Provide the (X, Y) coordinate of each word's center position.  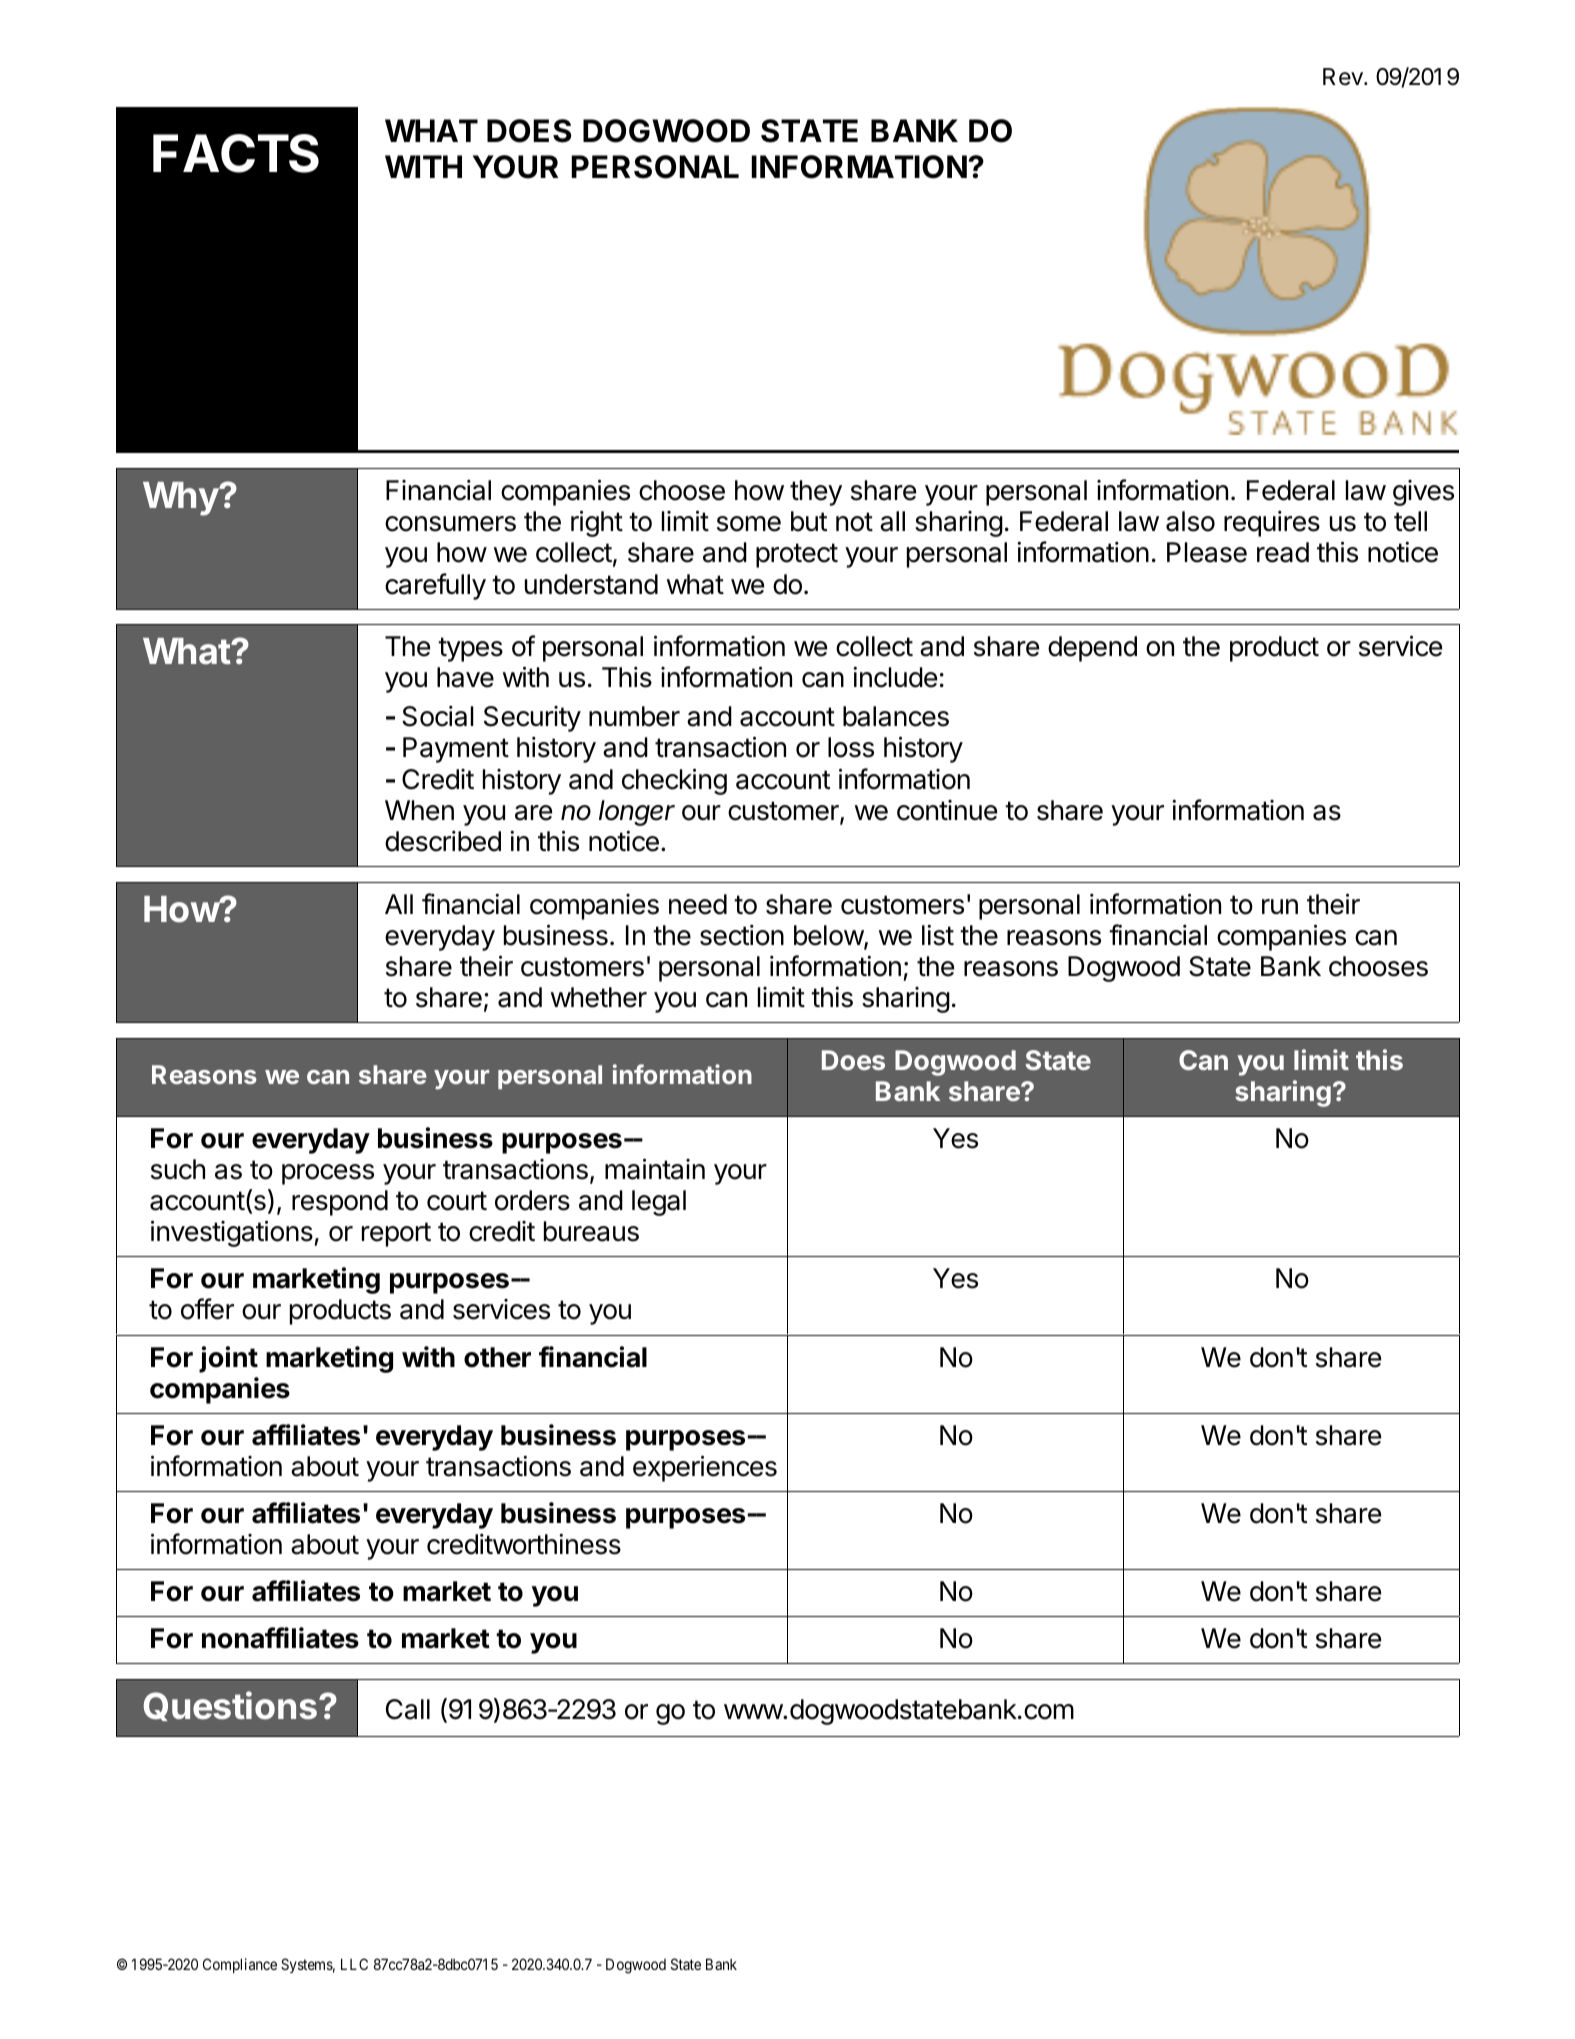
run (1280, 906)
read (1283, 552)
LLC (354, 1964)
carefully (435, 586)
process (328, 1174)
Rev (1344, 77)
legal (659, 1203)
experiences (705, 1468)
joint (228, 1359)
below (829, 936)
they (816, 493)
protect (797, 555)
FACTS (236, 153)
